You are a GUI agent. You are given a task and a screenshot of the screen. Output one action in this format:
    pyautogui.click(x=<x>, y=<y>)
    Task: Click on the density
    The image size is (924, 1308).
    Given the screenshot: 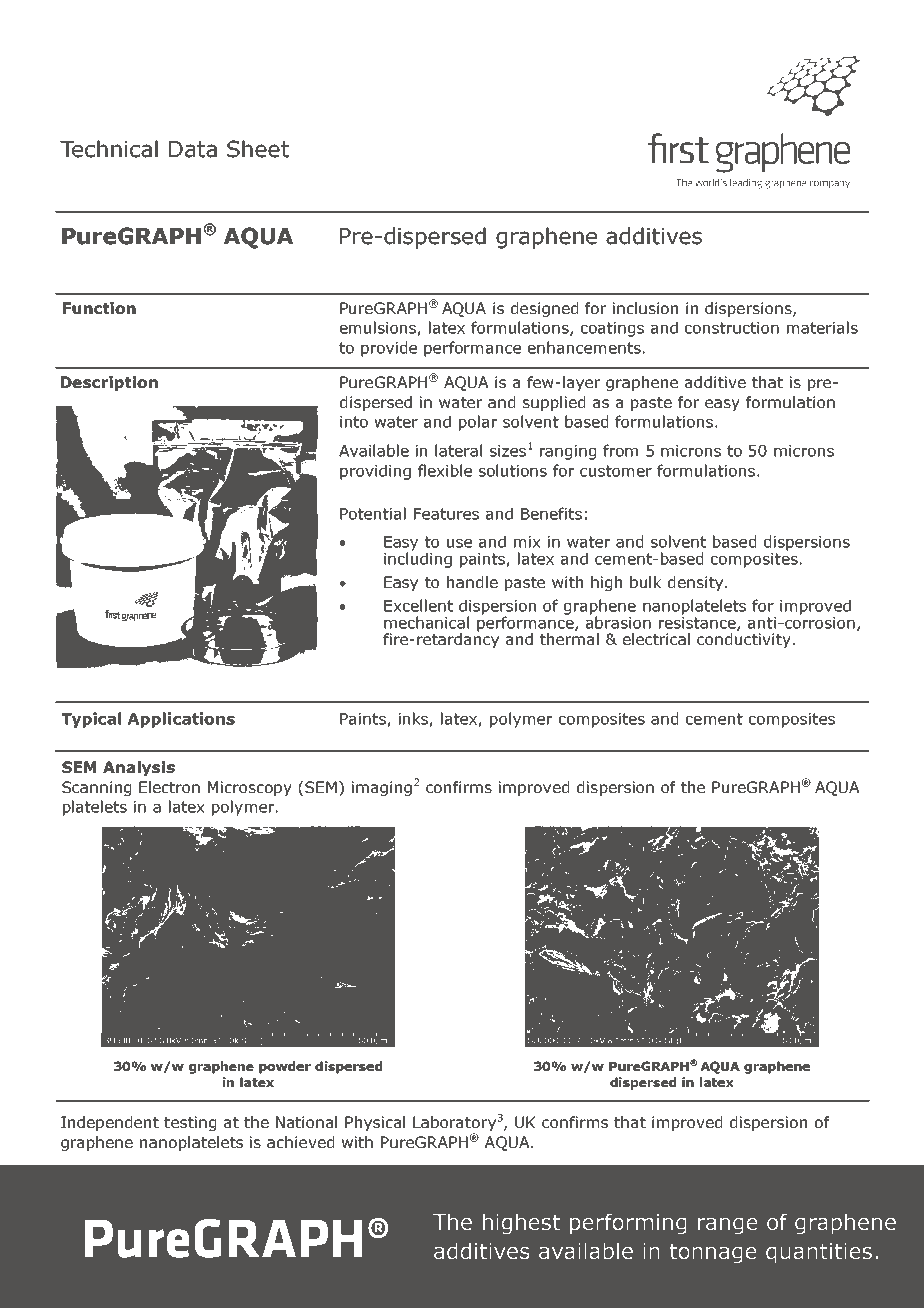 What is the action you would take?
    pyautogui.click(x=697, y=583)
